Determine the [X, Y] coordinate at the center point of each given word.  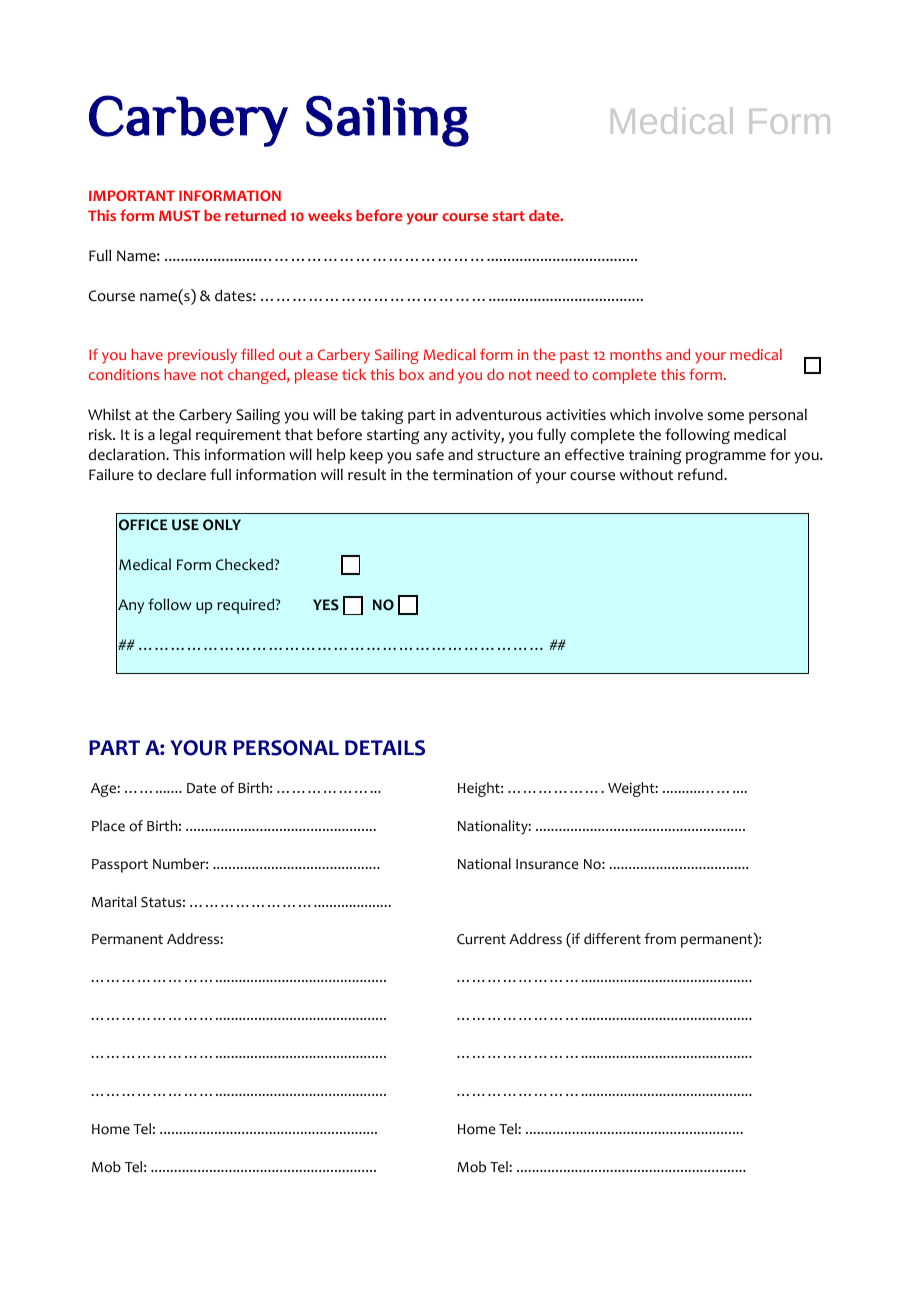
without [646, 474]
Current [481, 939]
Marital [114, 901]
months [635, 354]
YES [326, 605]
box [411, 374]
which [630, 414]
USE [185, 525]
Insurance [547, 864]
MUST [179, 215]
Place [108, 826]
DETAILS [385, 748]
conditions [124, 375]
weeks [330, 215]
